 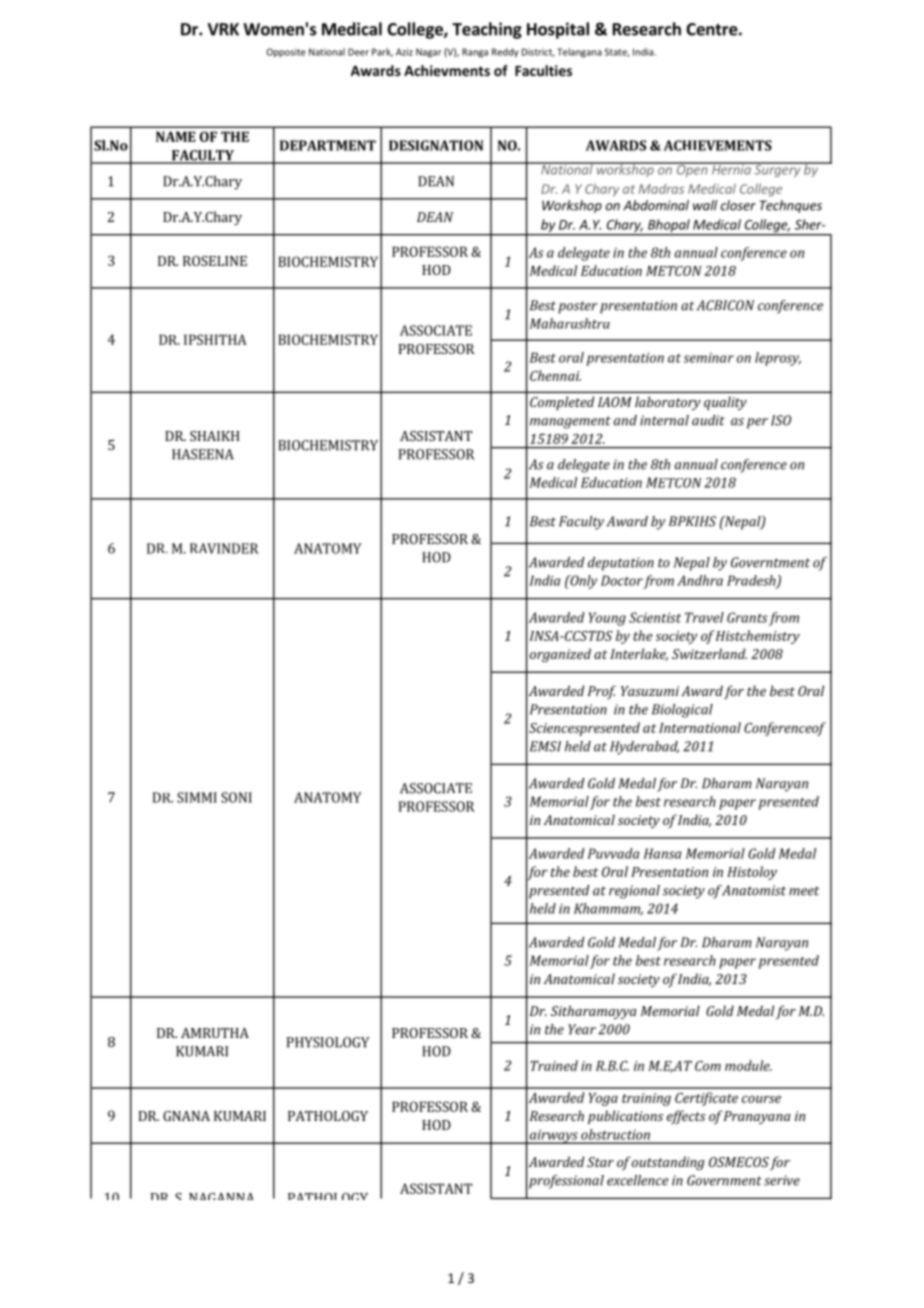 What do you see at coordinates (286, 53) in the image?
I see `Opposite` at bounding box center [286, 53].
